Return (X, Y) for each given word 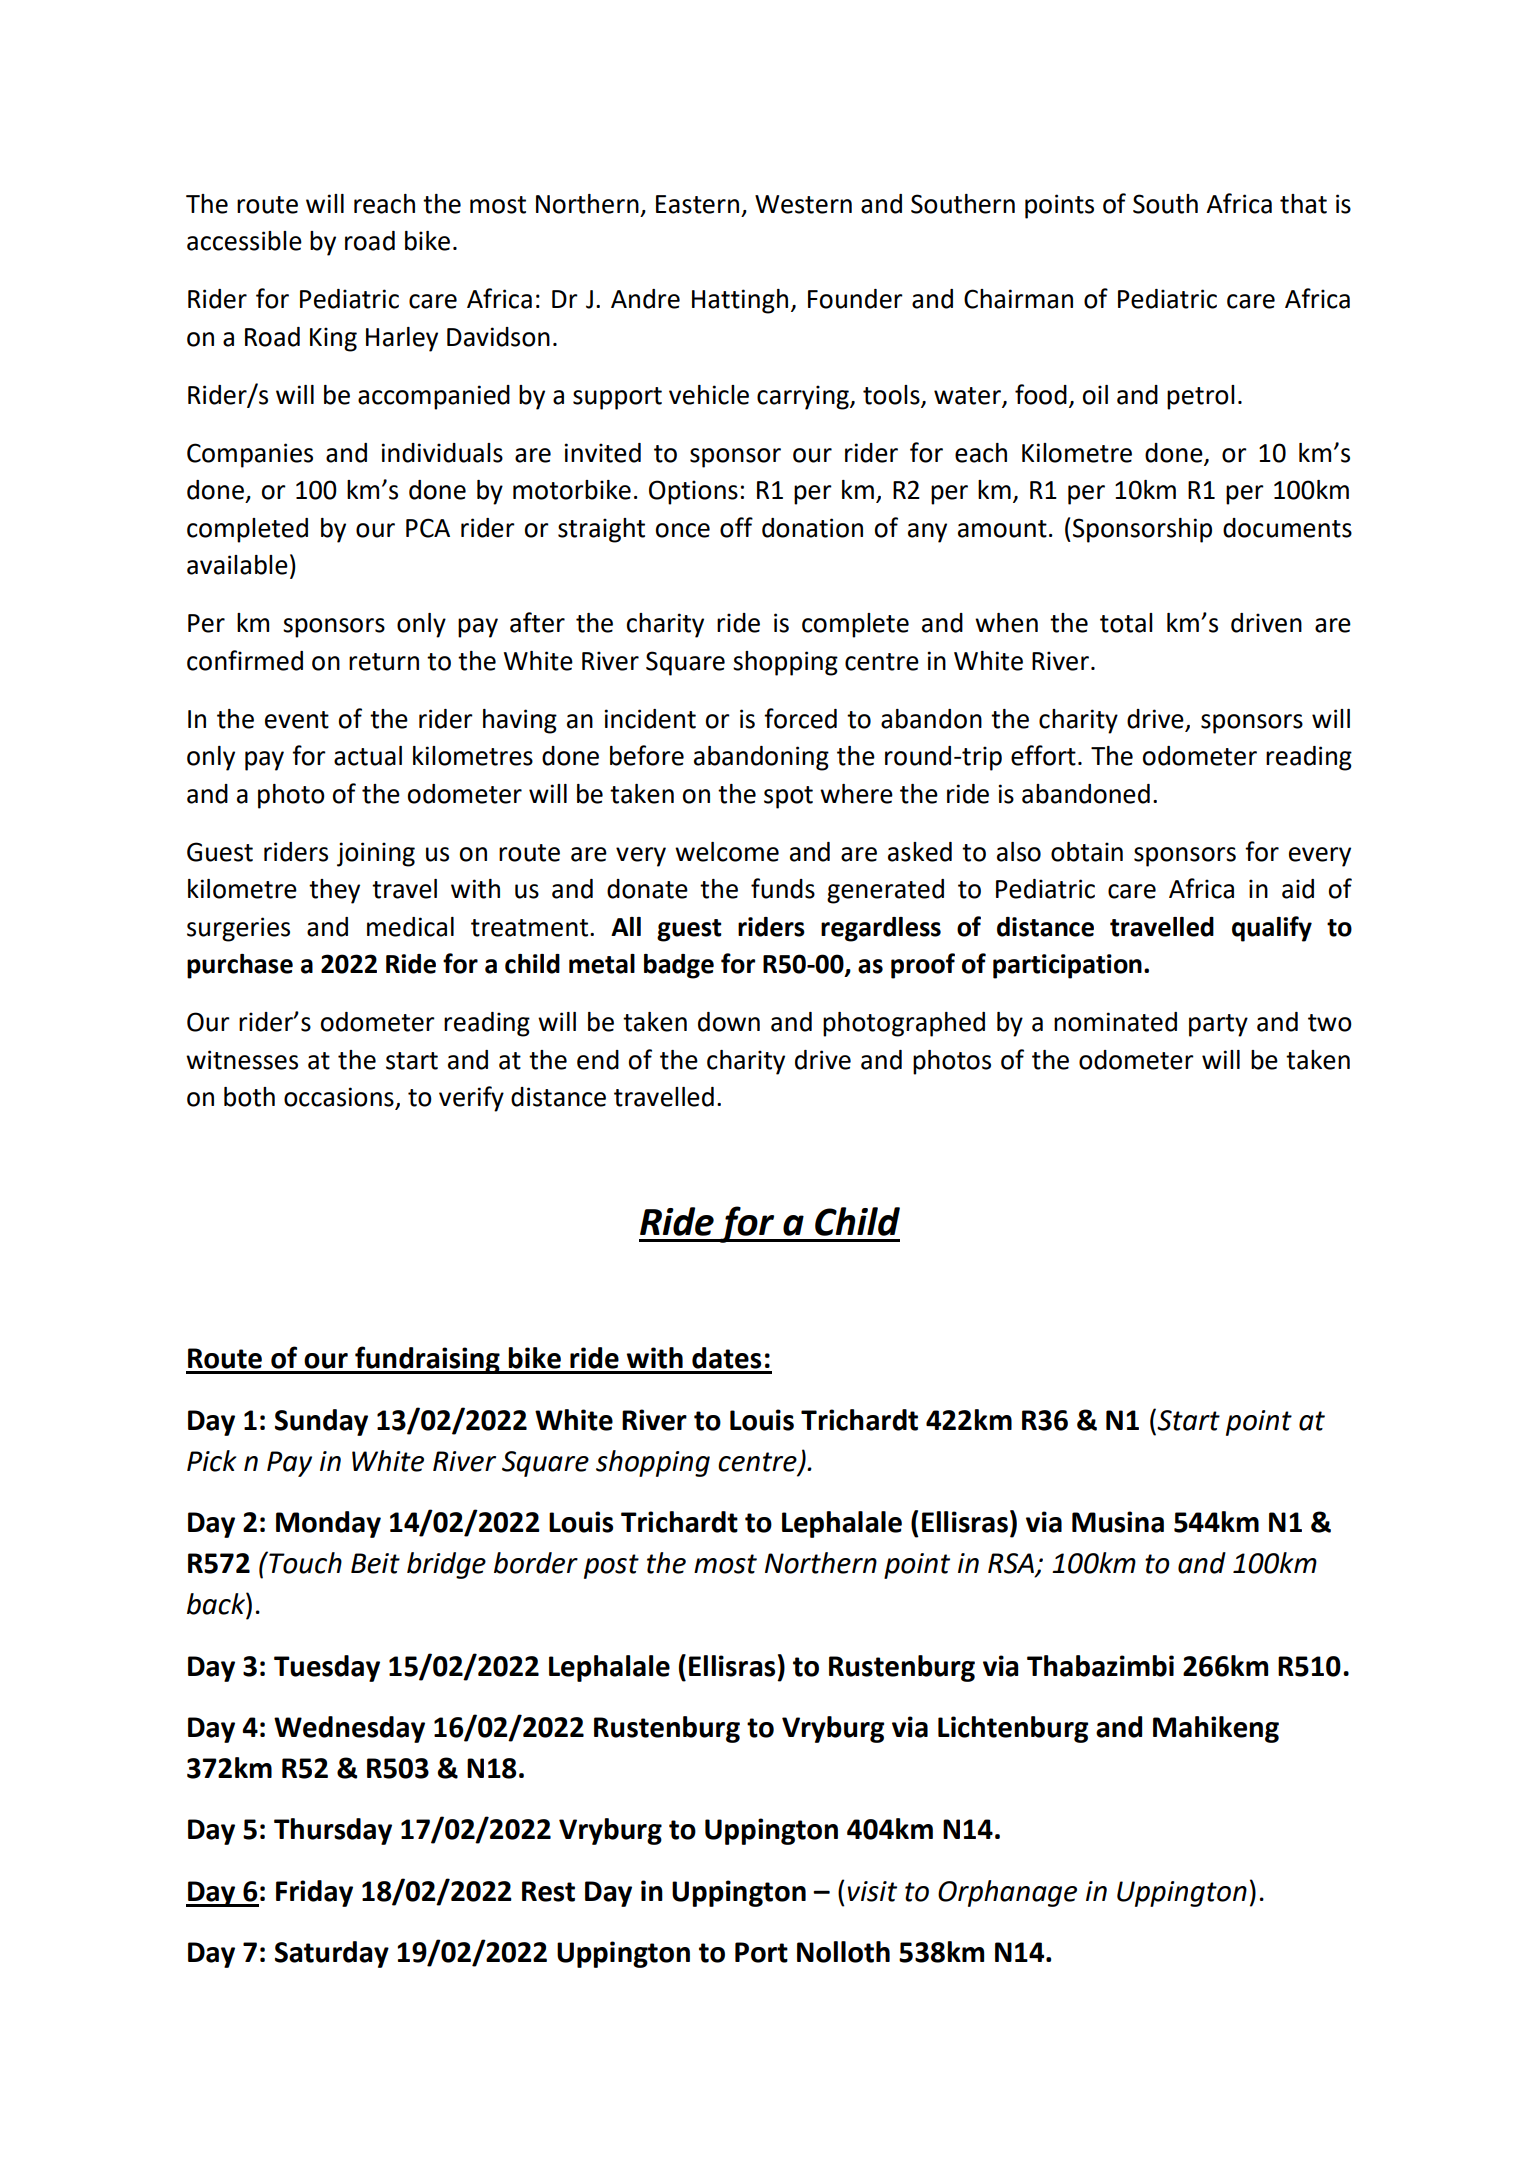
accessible (244, 241)
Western (803, 204)
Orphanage (1007, 1893)
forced (800, 718)
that (1303, 204)
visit (872, 1891)
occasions (340, 1098)
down (729, 1022)
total (1126, 623)
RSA (1012, 1564)
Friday (314, 1893)
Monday (328, 1524)
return (384, 662)
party (1218, 1025)
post (611, 1566)
